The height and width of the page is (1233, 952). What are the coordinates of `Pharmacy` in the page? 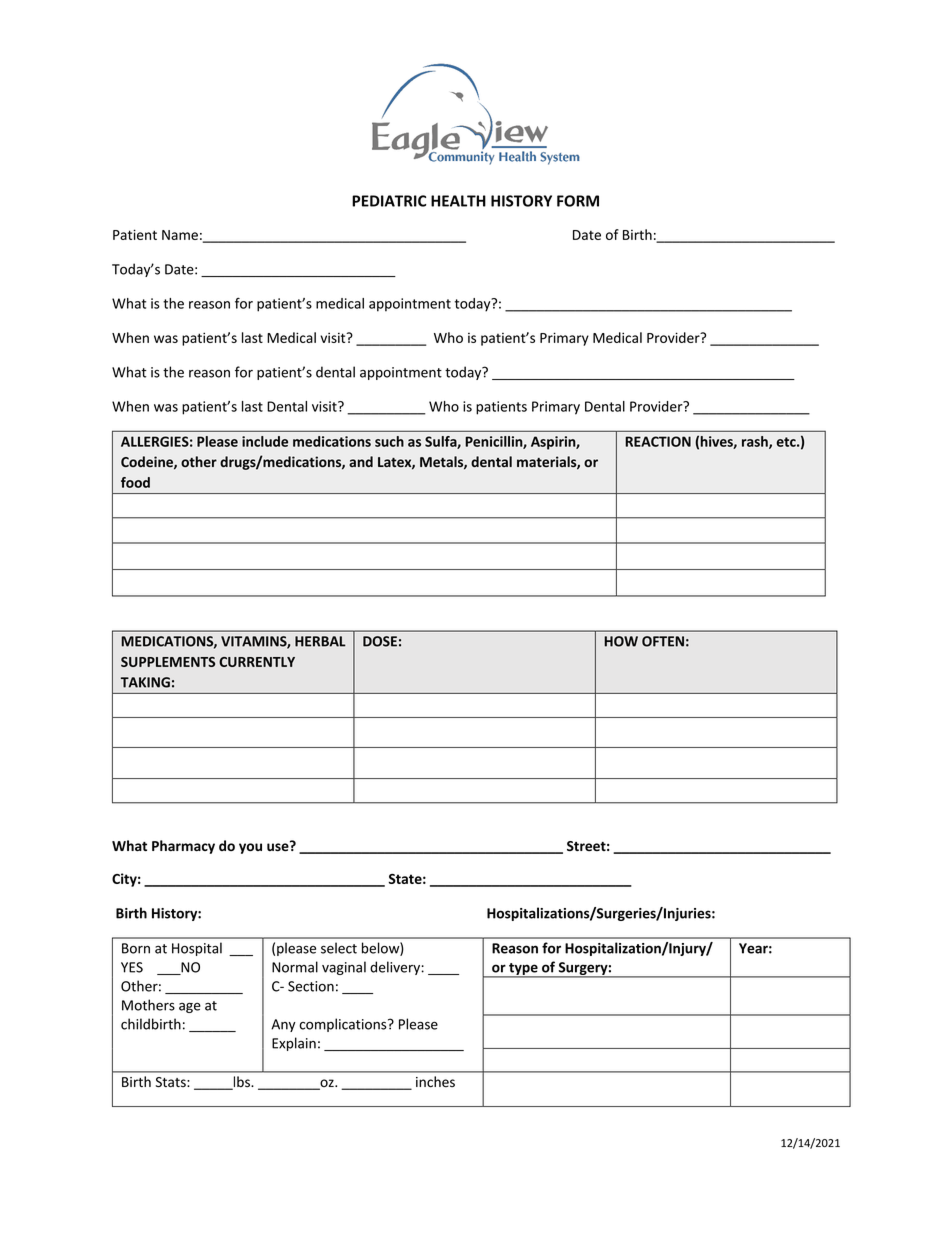 It's located at (183, 847).
